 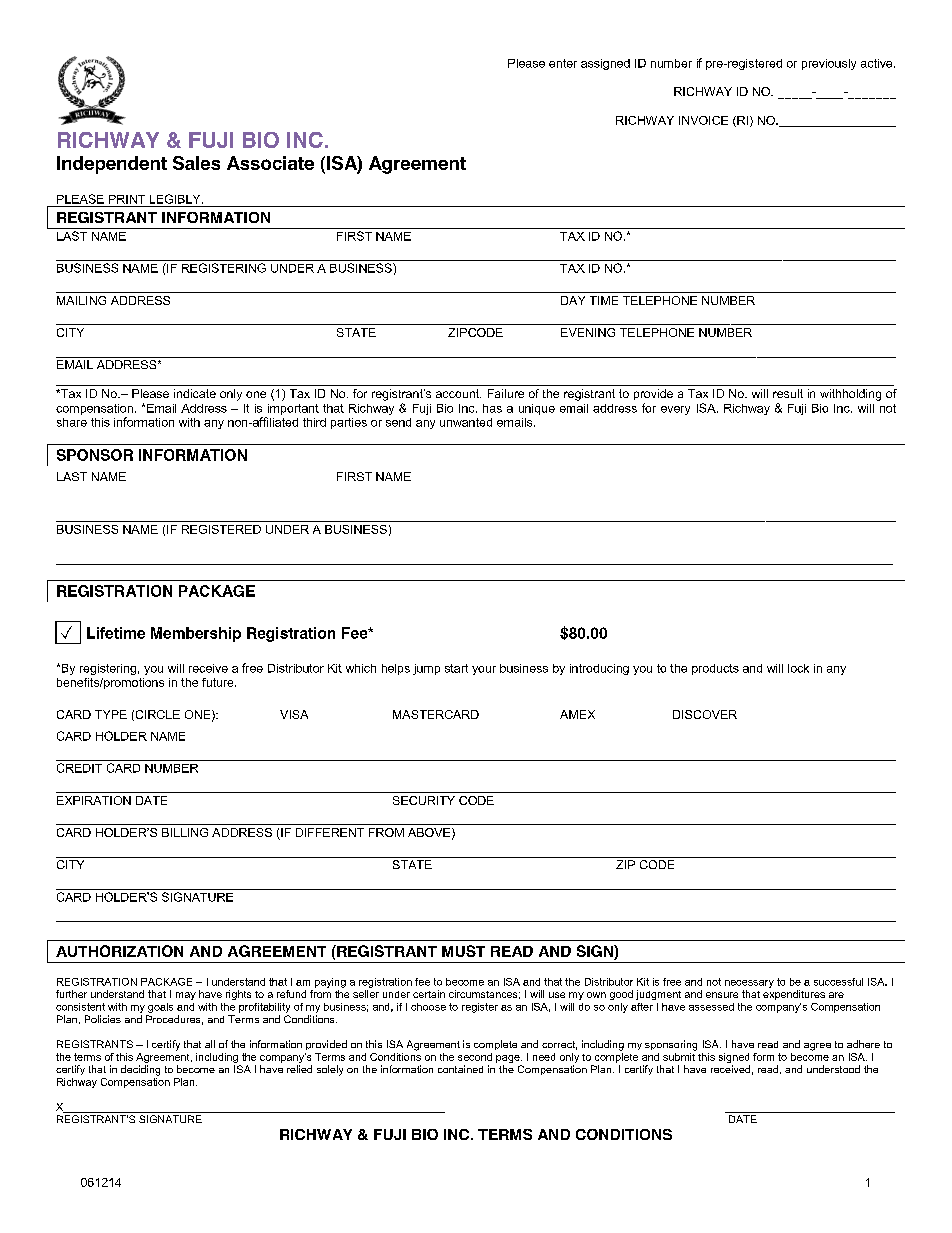 What do you see at coordinates (829, 64) in the screenshot?
I see `previously` at bounding box center [829, 64].
